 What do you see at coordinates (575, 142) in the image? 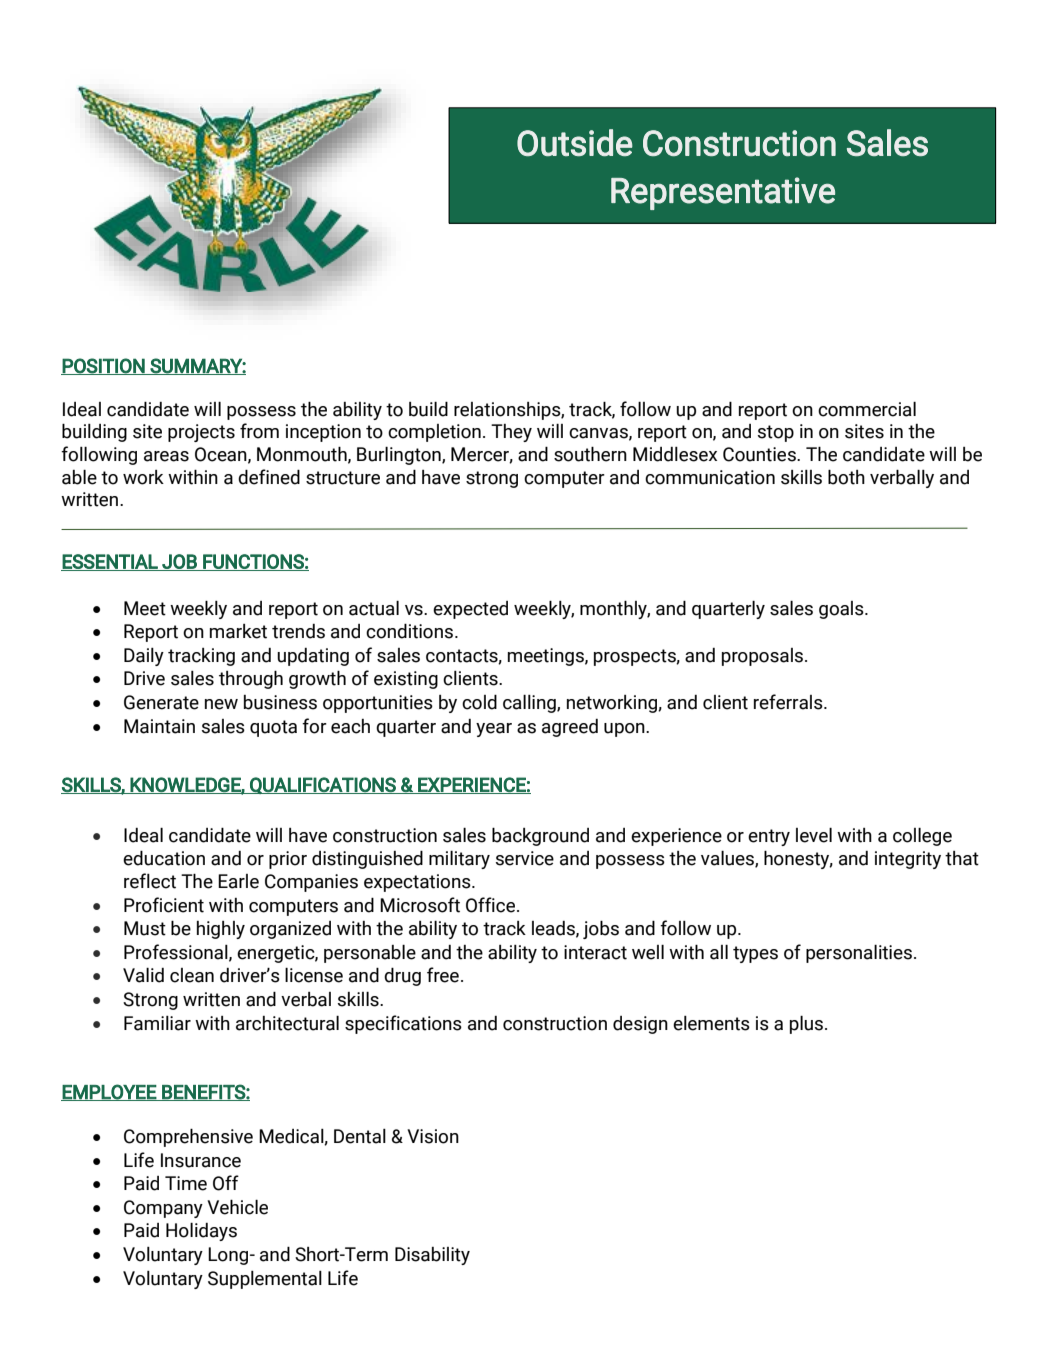
I see `Outside` at bounding box center [575, 142].
